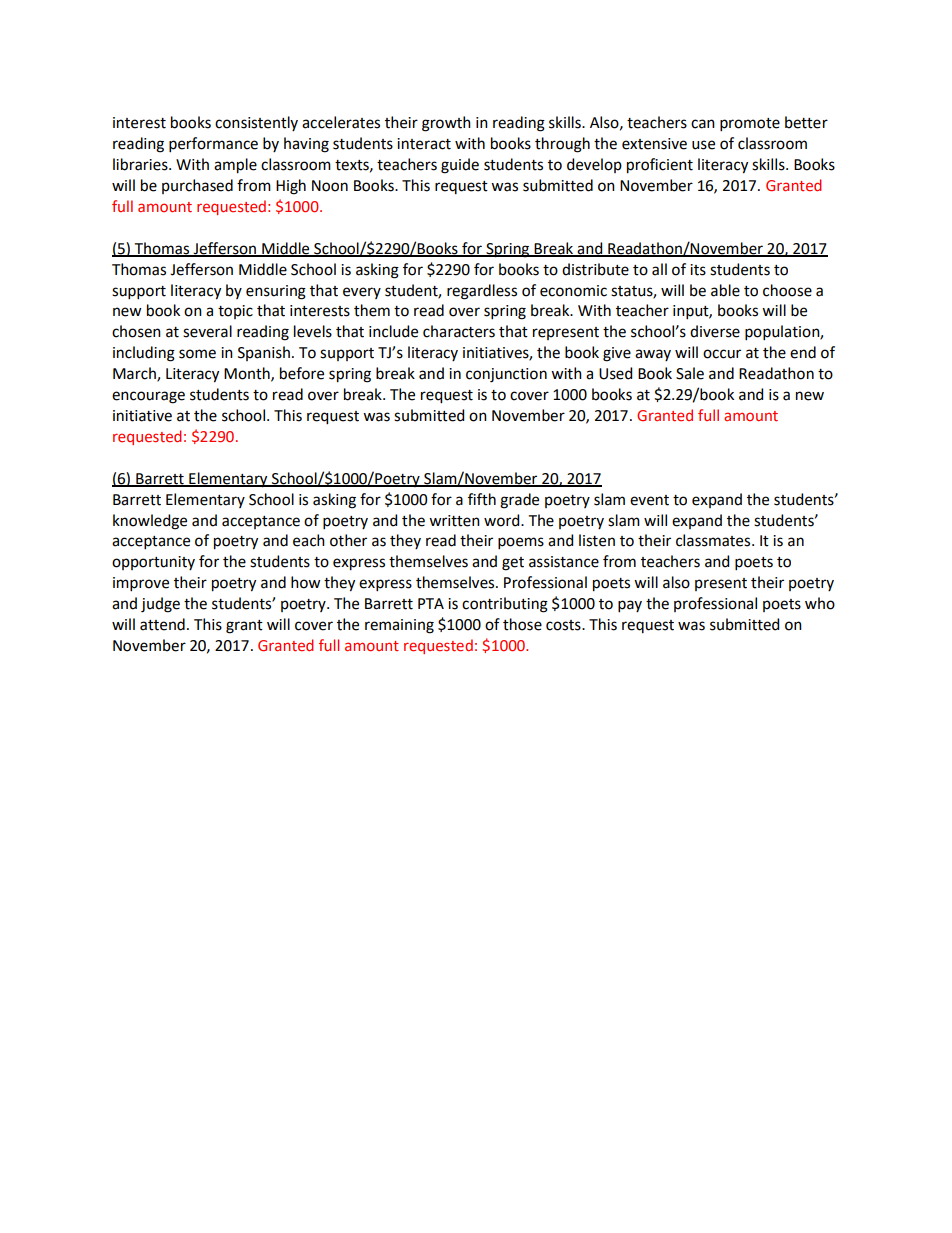 This screenshot has width=952, height=1233. I want to click on topic, so click(235, 312).
